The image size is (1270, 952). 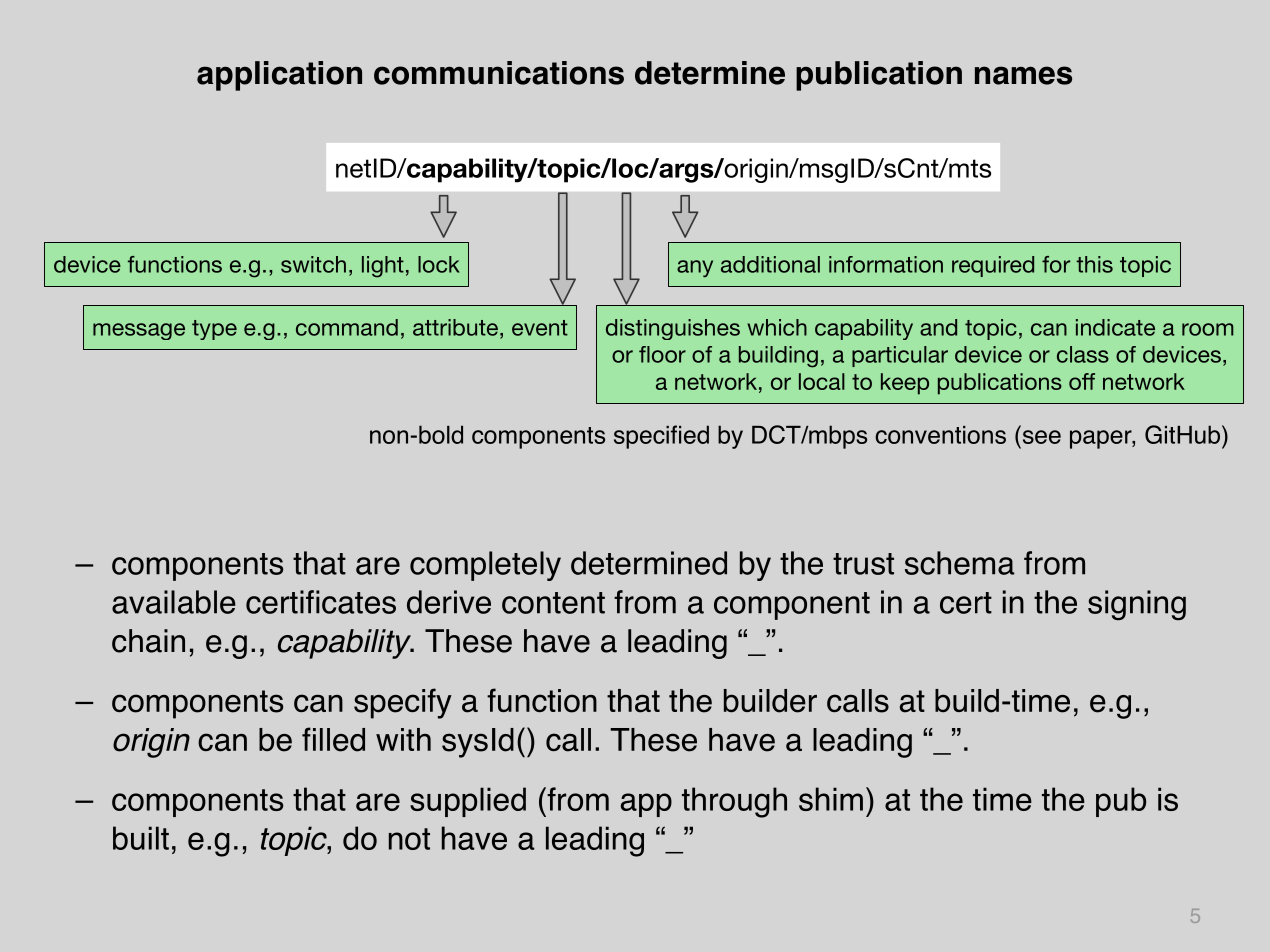 I want to click on switch, so click(x=313, y=264).
